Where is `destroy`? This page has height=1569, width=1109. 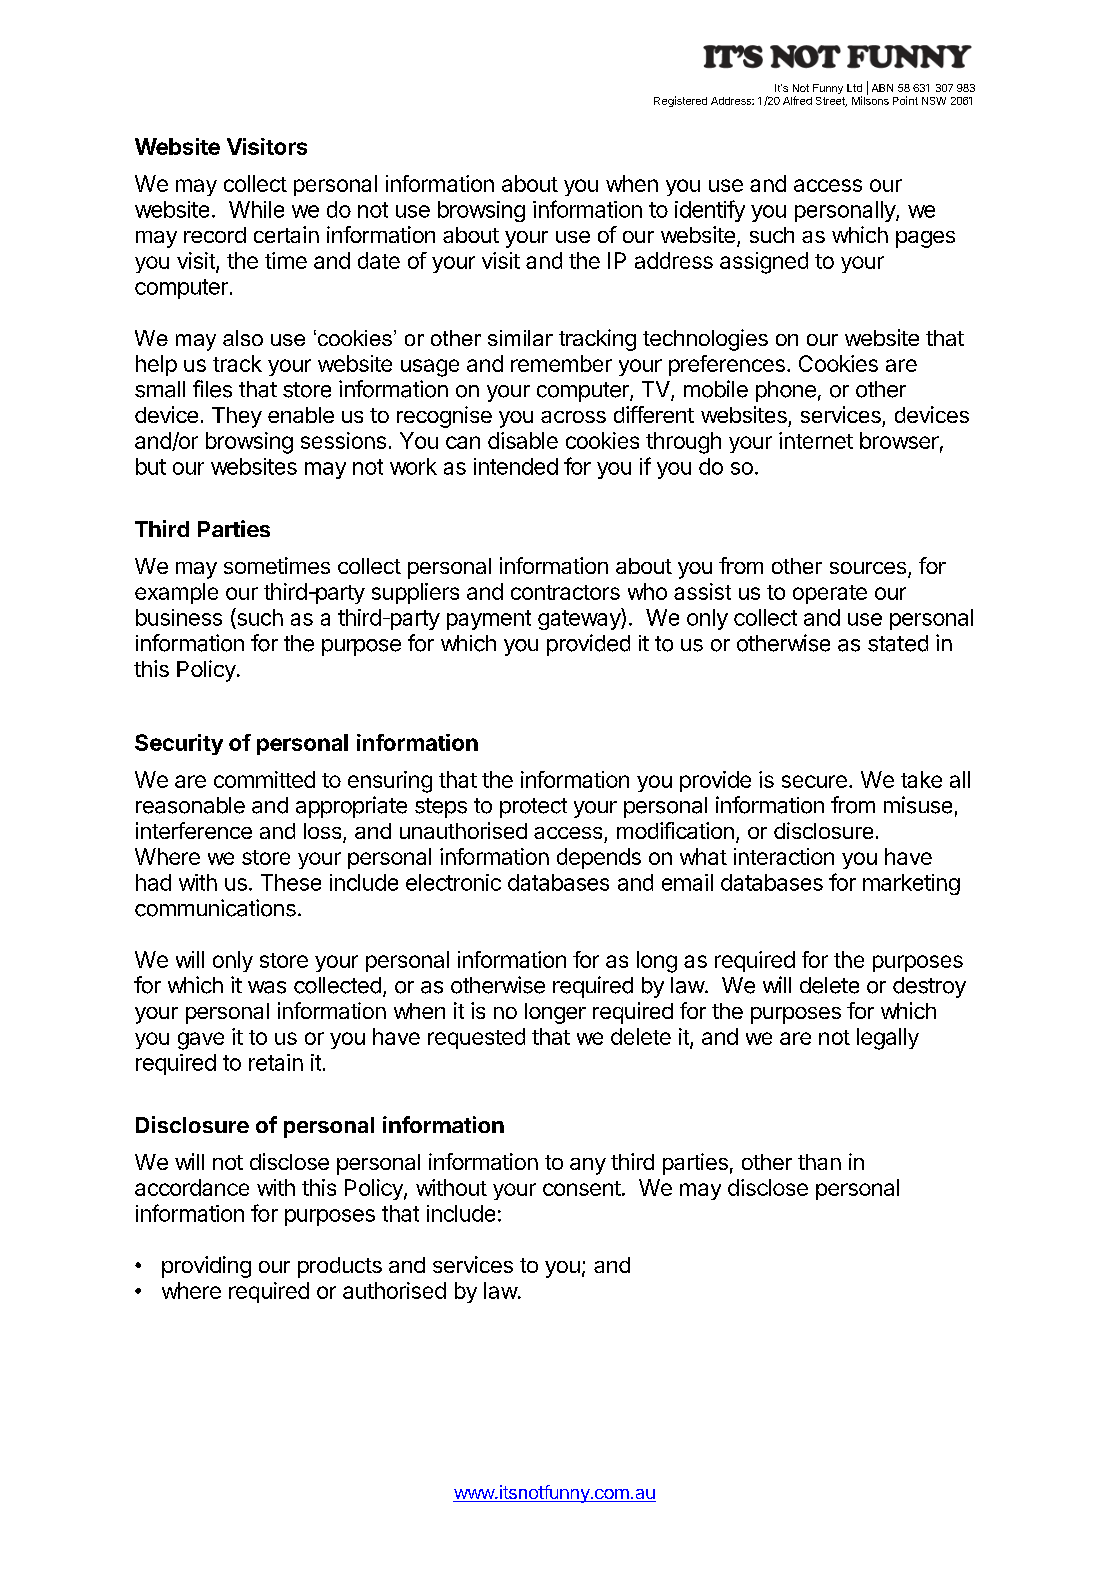 destroy is located at coordinates (929, 987).
